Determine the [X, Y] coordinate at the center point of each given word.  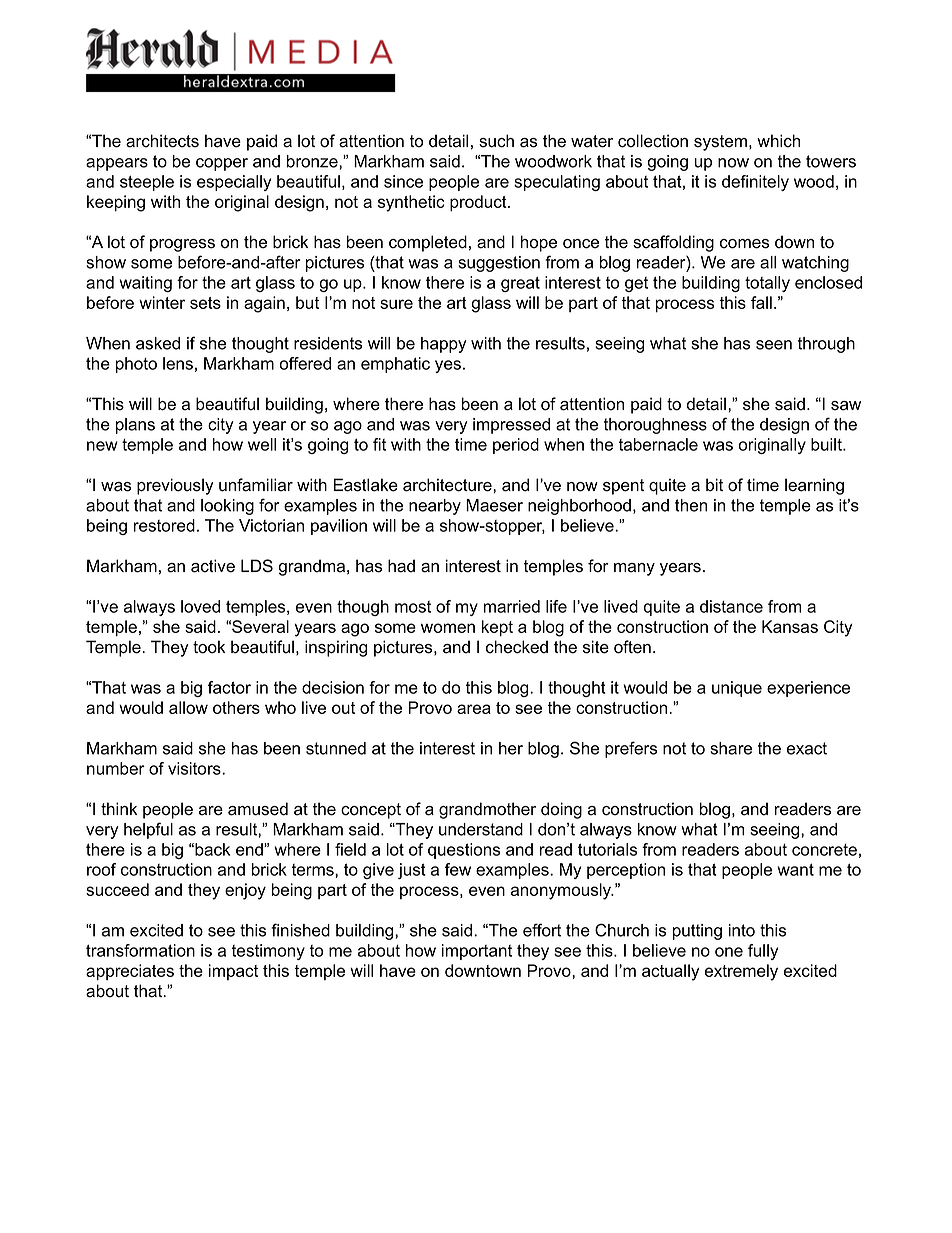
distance [731, 606]
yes [448, 366]
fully [763, 952]
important [477, 952]
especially [234, 183]
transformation [140, 950]
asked [158, 343]
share [731, 748]
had [401, 566]
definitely [755, 183]
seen [774, 345]
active [213, 566]
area [474, 709]
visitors [195, 768]
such [496, 141]
